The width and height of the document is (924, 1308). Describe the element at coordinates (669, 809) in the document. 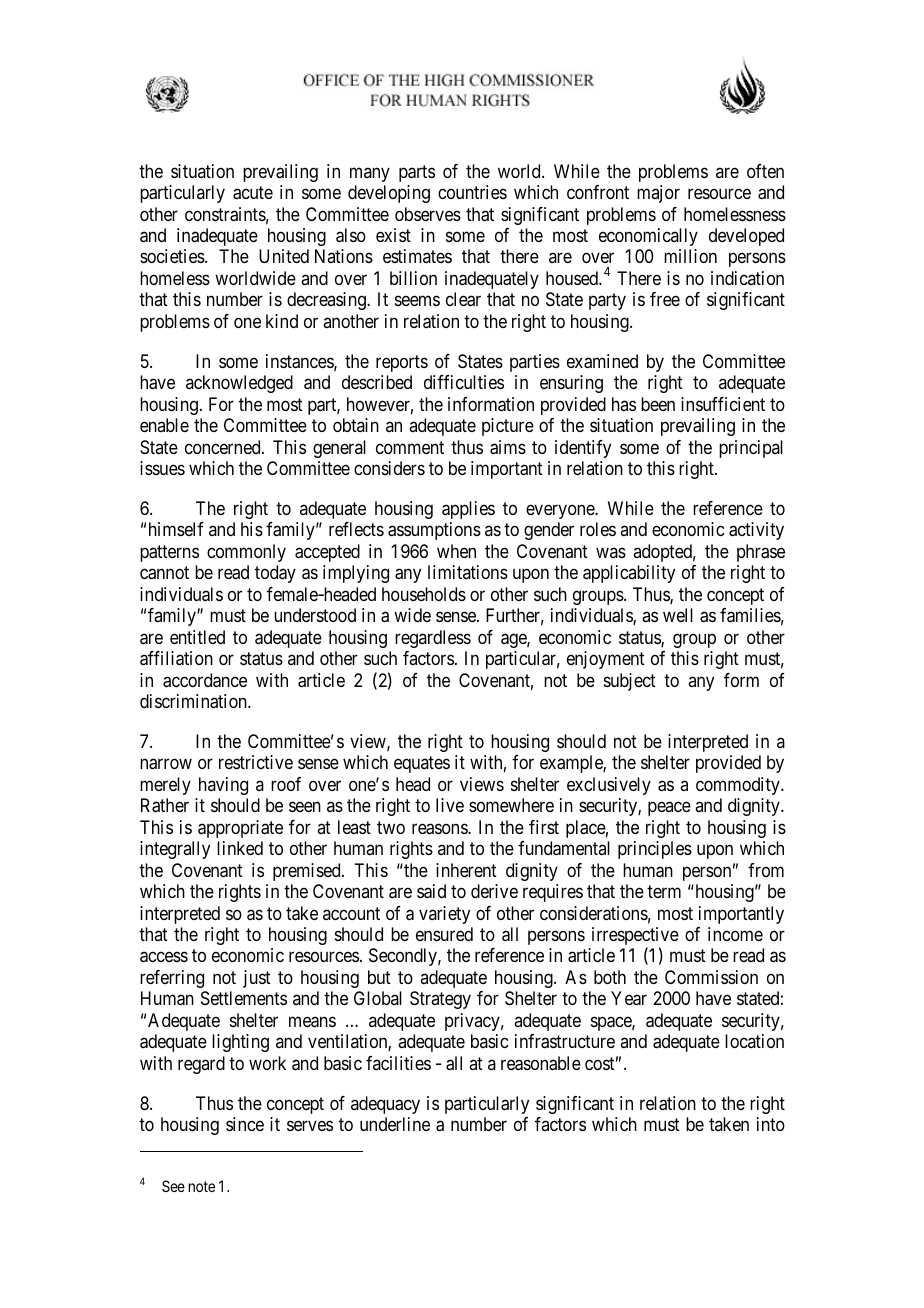

I see `peace` at that location.
